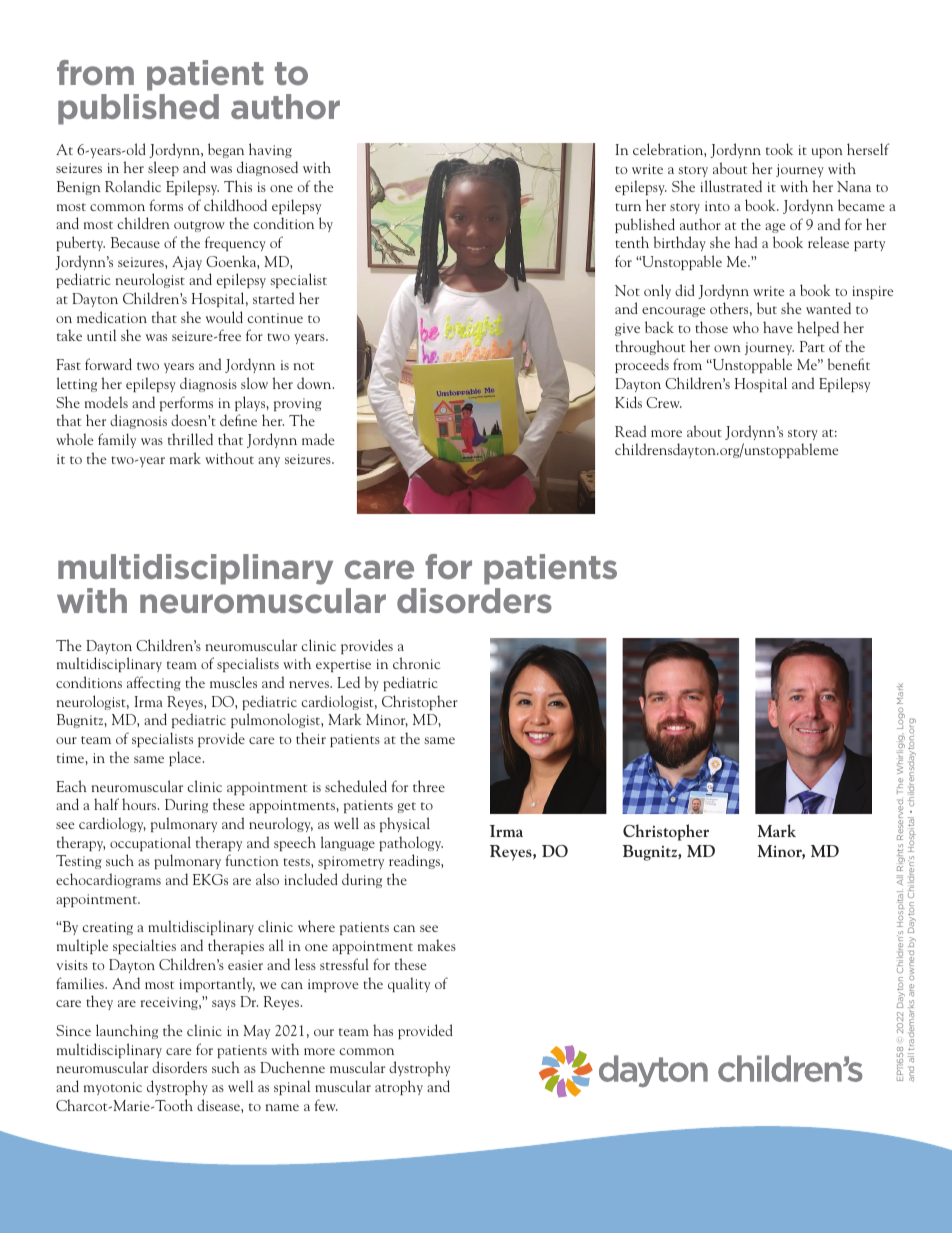 The width and height of the screenshot is (952, 1233). What do you see at coordinates (154, 683) in the screenshot?
I see `affecting` at bounding box center [154, 683].
